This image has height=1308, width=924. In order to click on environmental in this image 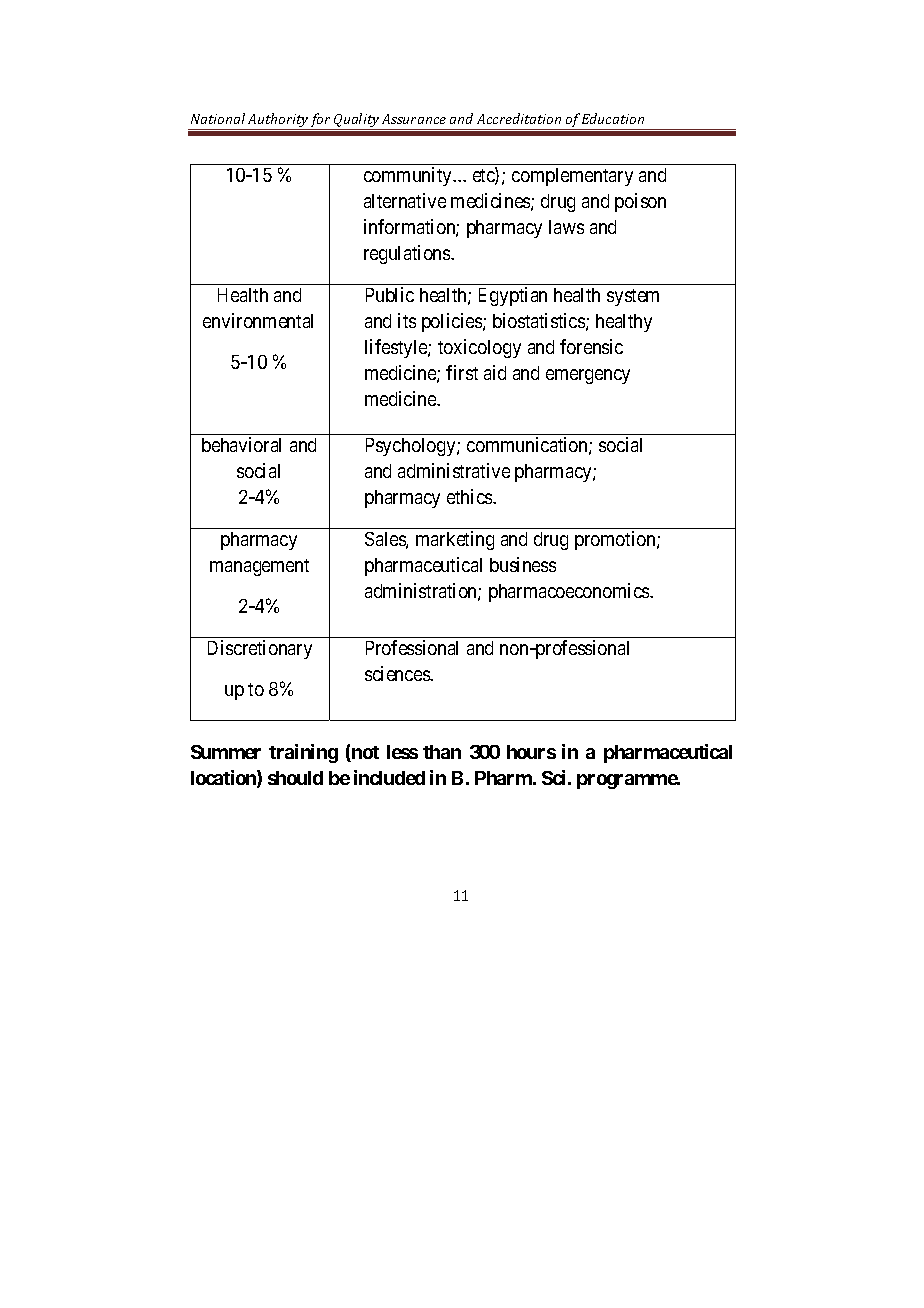, I will do `click(258, 320)`.
